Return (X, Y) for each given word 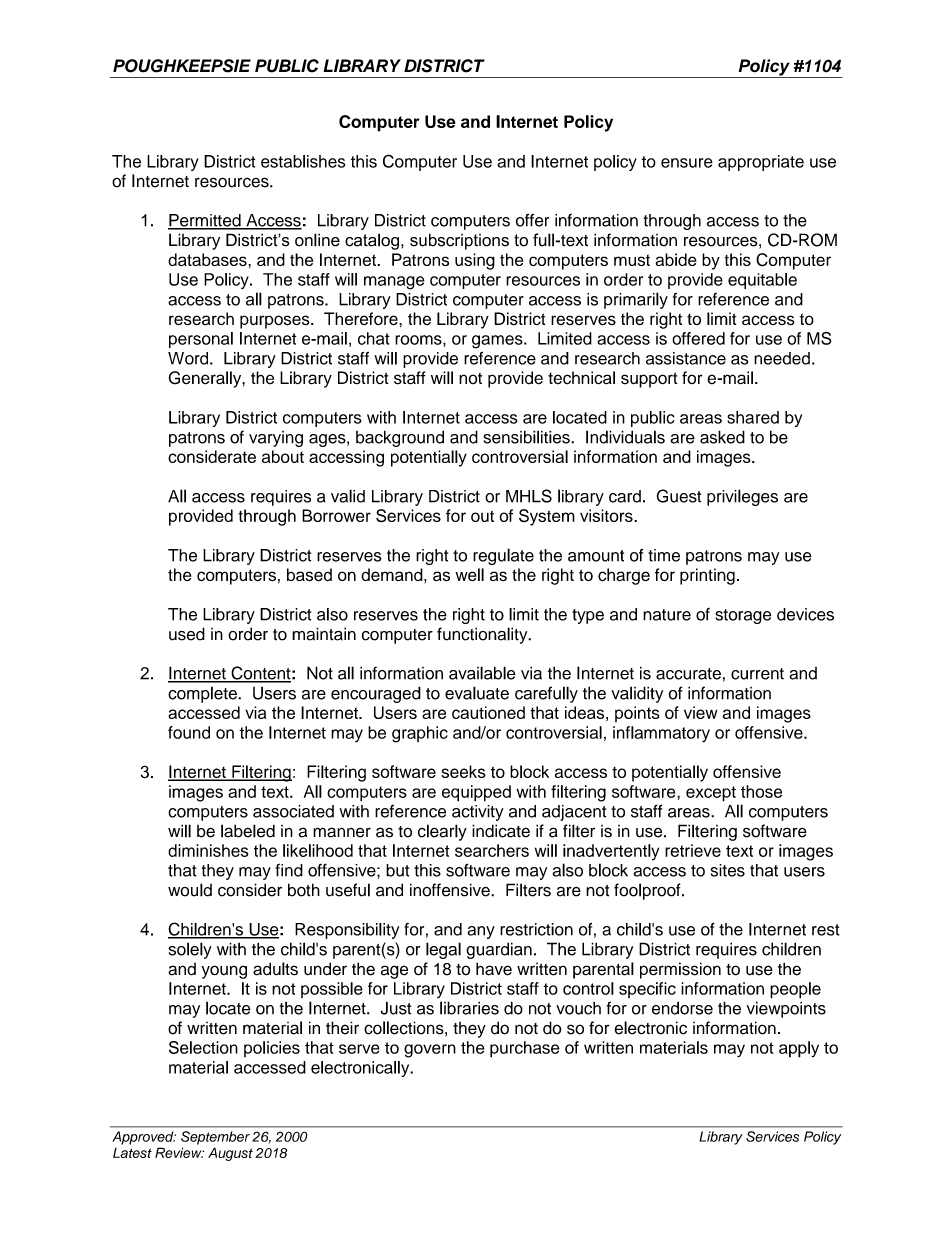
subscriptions (459, 241)
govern (430, 1051)
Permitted (205, 221)
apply (799, 1049)
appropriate (761, 163)
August (230, 1154)
